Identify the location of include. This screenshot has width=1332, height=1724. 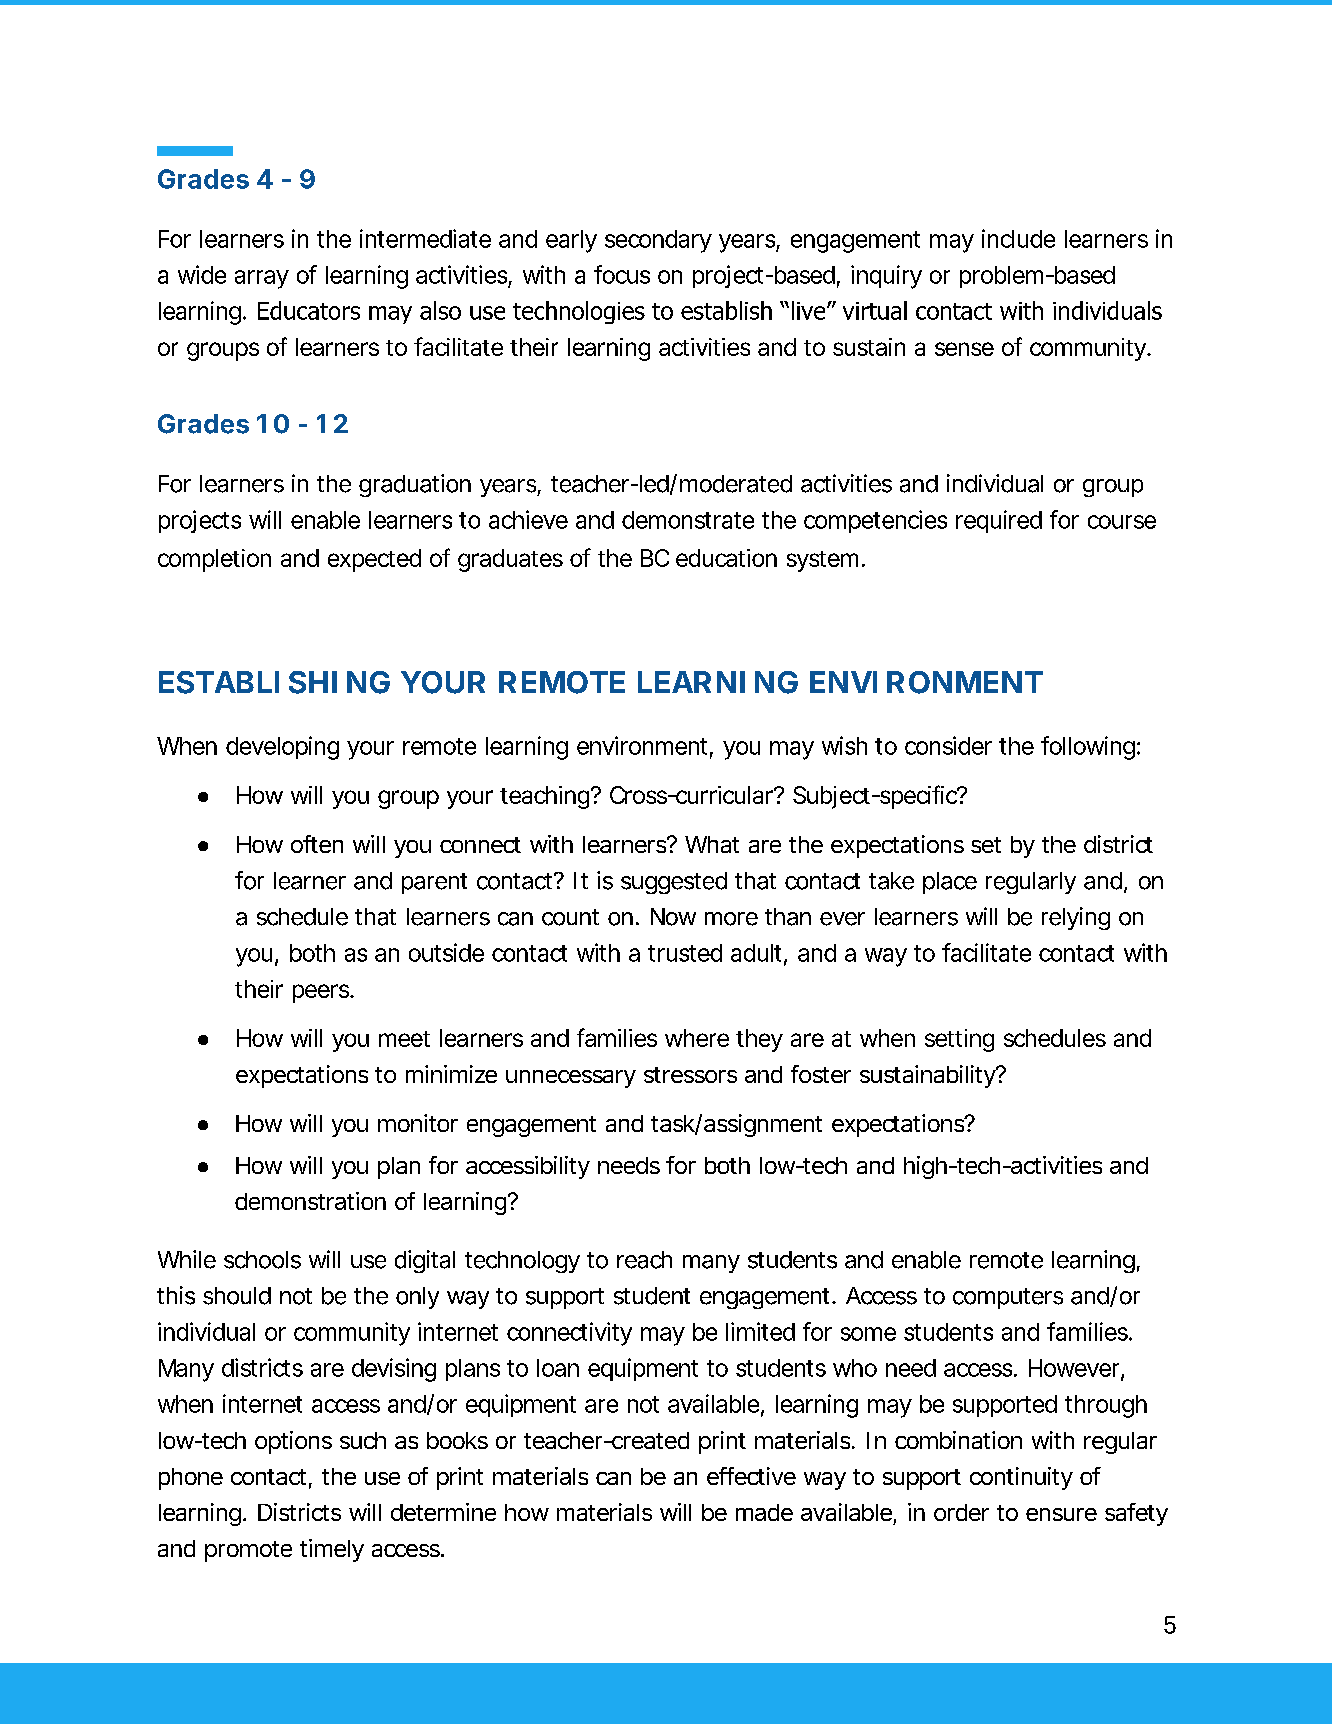
(1018, 238).
